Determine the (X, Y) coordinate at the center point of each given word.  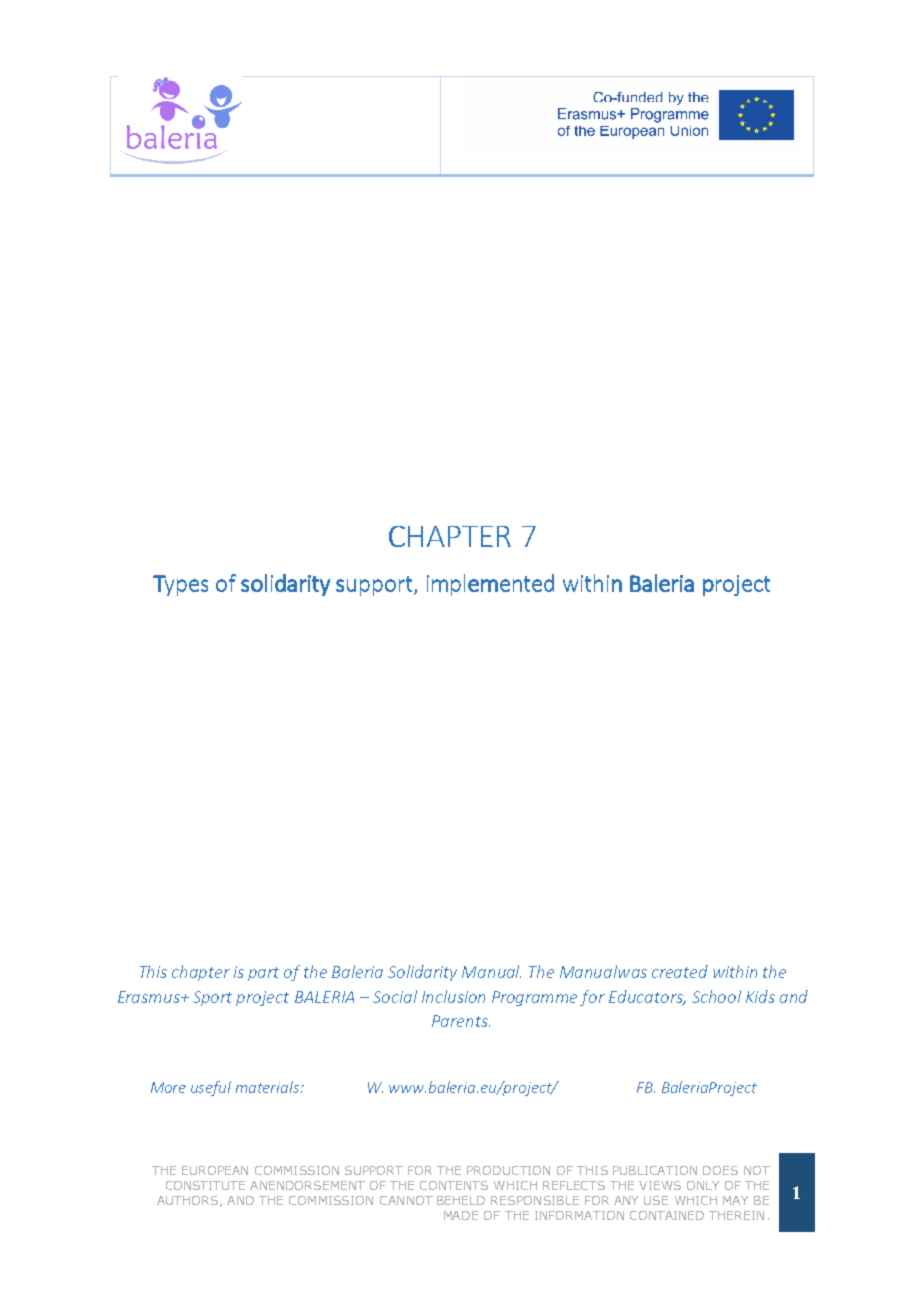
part (263, 974)
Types (180, 585)
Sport (212, 998)
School (716, 996)
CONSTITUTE (205, 1185)
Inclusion (453, 996)
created (680, 971)
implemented (490, 585)
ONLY (703, 1185)
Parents (461, 1021)
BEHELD (461, 1200)
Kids (760, 996)
